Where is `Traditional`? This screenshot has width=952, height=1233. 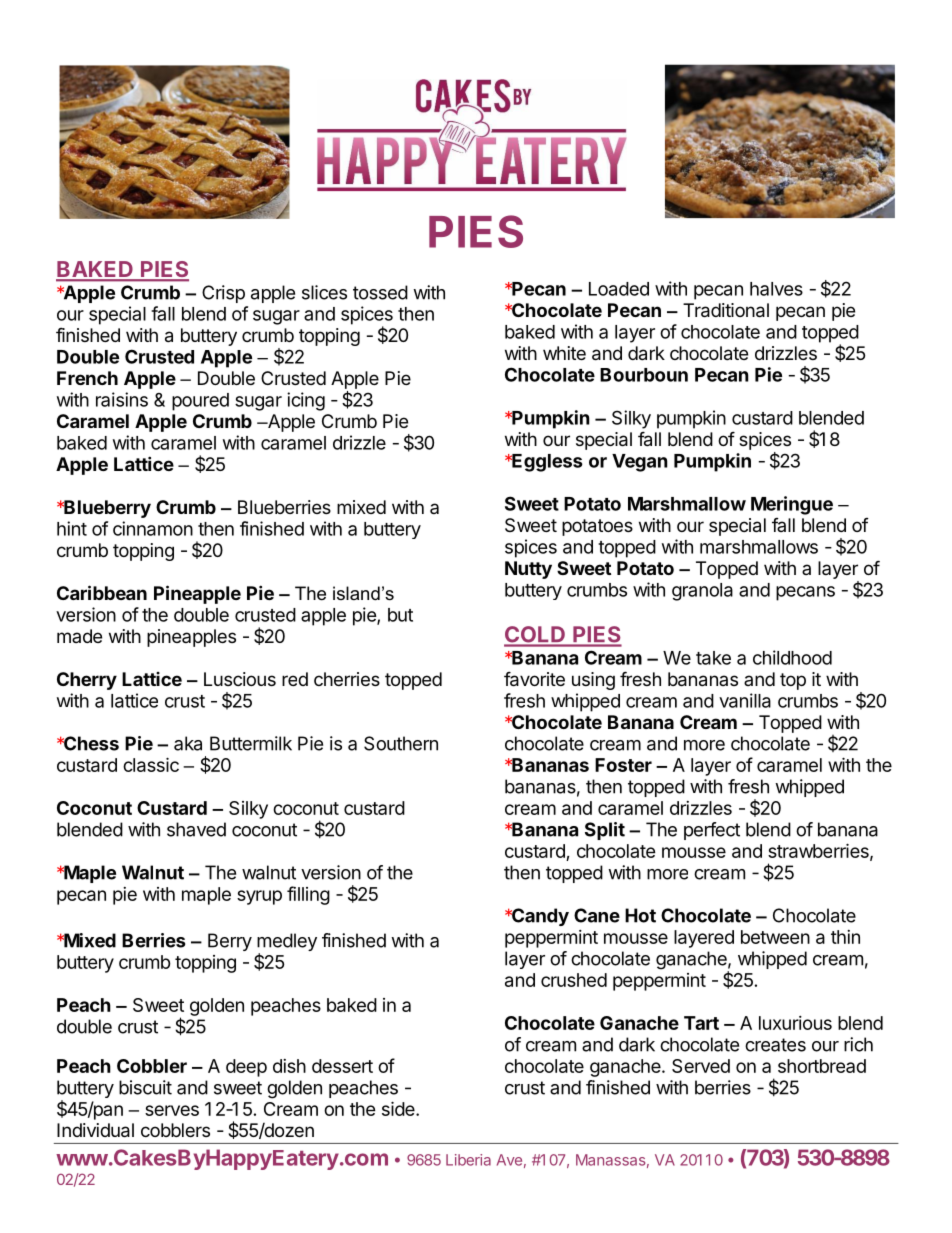
Traditional is located at coordinates (726, 310).
